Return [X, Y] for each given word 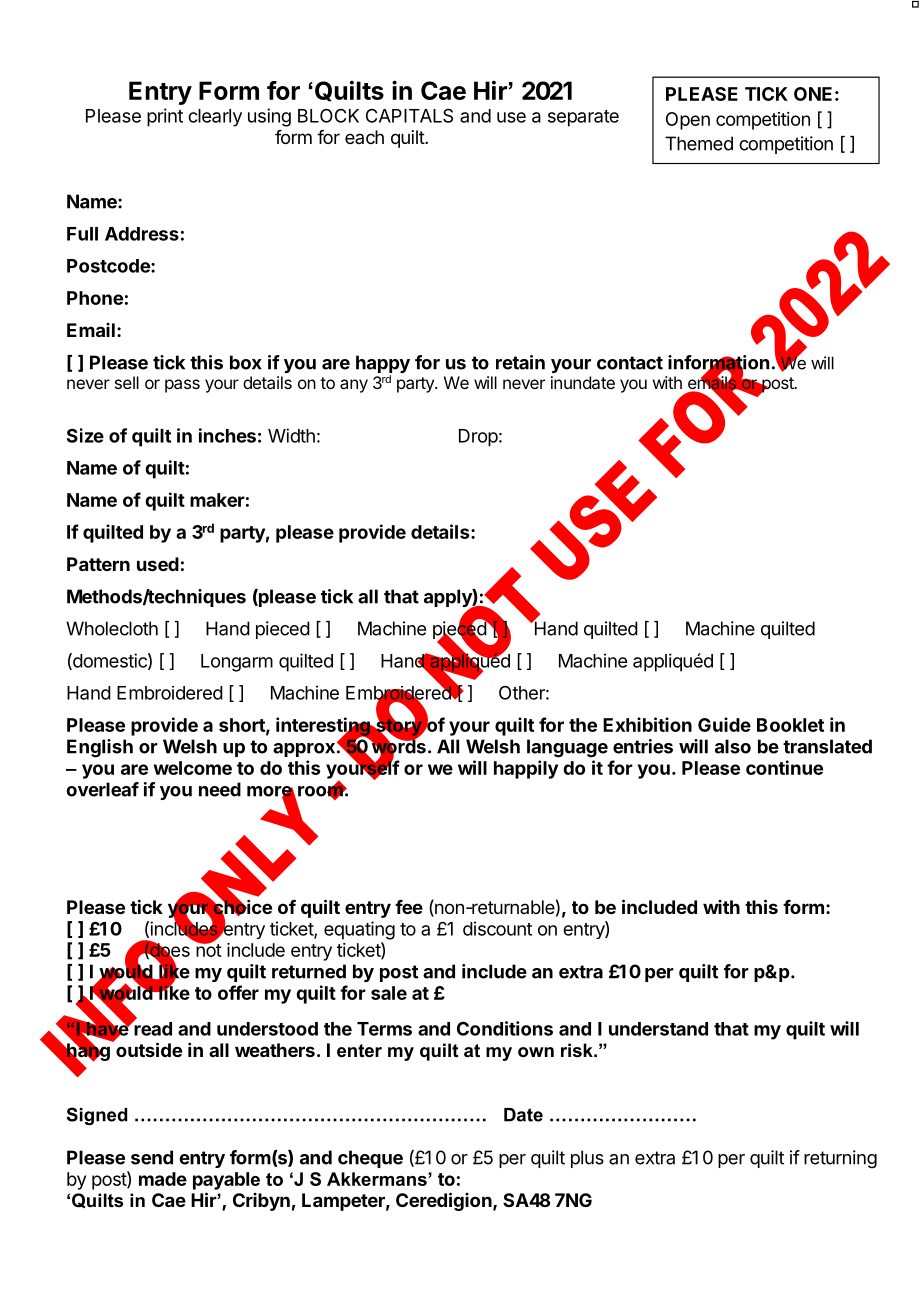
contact [630, 363]
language [567, 748]
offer [238, 992]
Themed [699, 143]
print [165, 117]
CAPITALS [409, 115]
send [152, 1157]
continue [784, 767]
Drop [478, 438]
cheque [370, 1159]
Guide [724, 724]
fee [409, 907]
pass [182, 386]
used [158, 564]
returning [840, 1159]
